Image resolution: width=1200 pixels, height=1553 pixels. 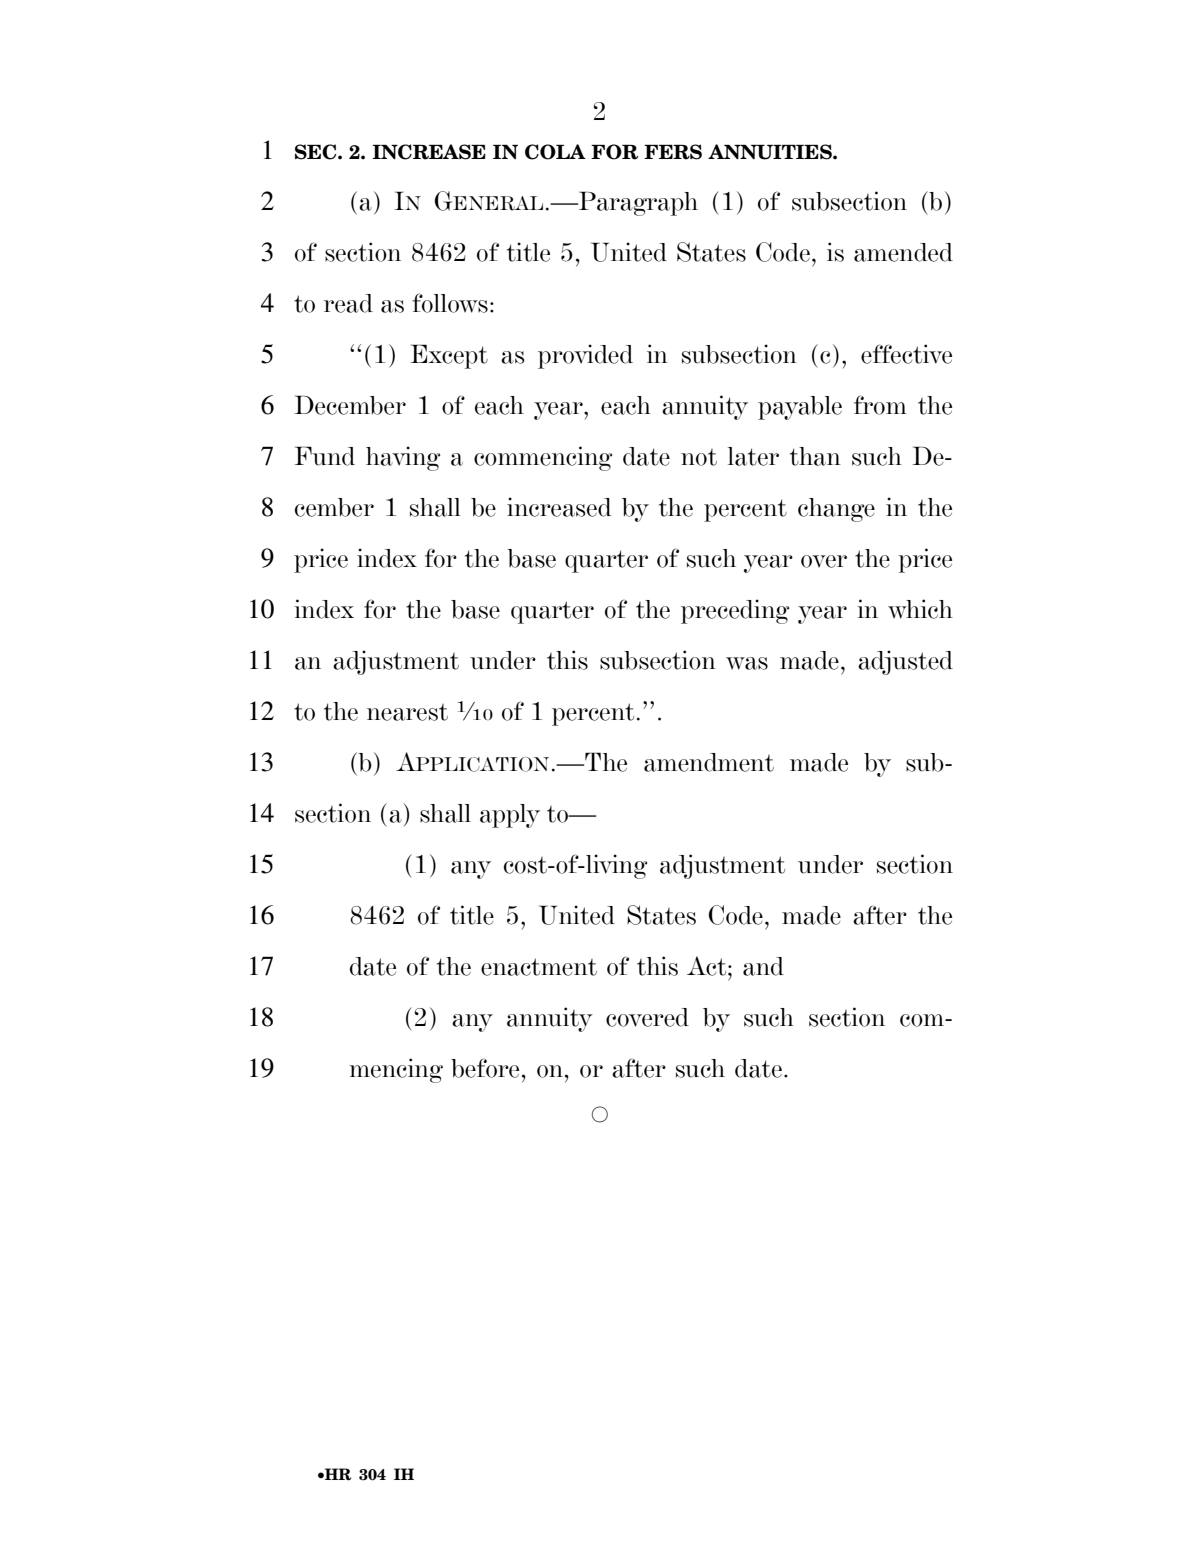 I want to click on not, so click(x=699, y=457).
